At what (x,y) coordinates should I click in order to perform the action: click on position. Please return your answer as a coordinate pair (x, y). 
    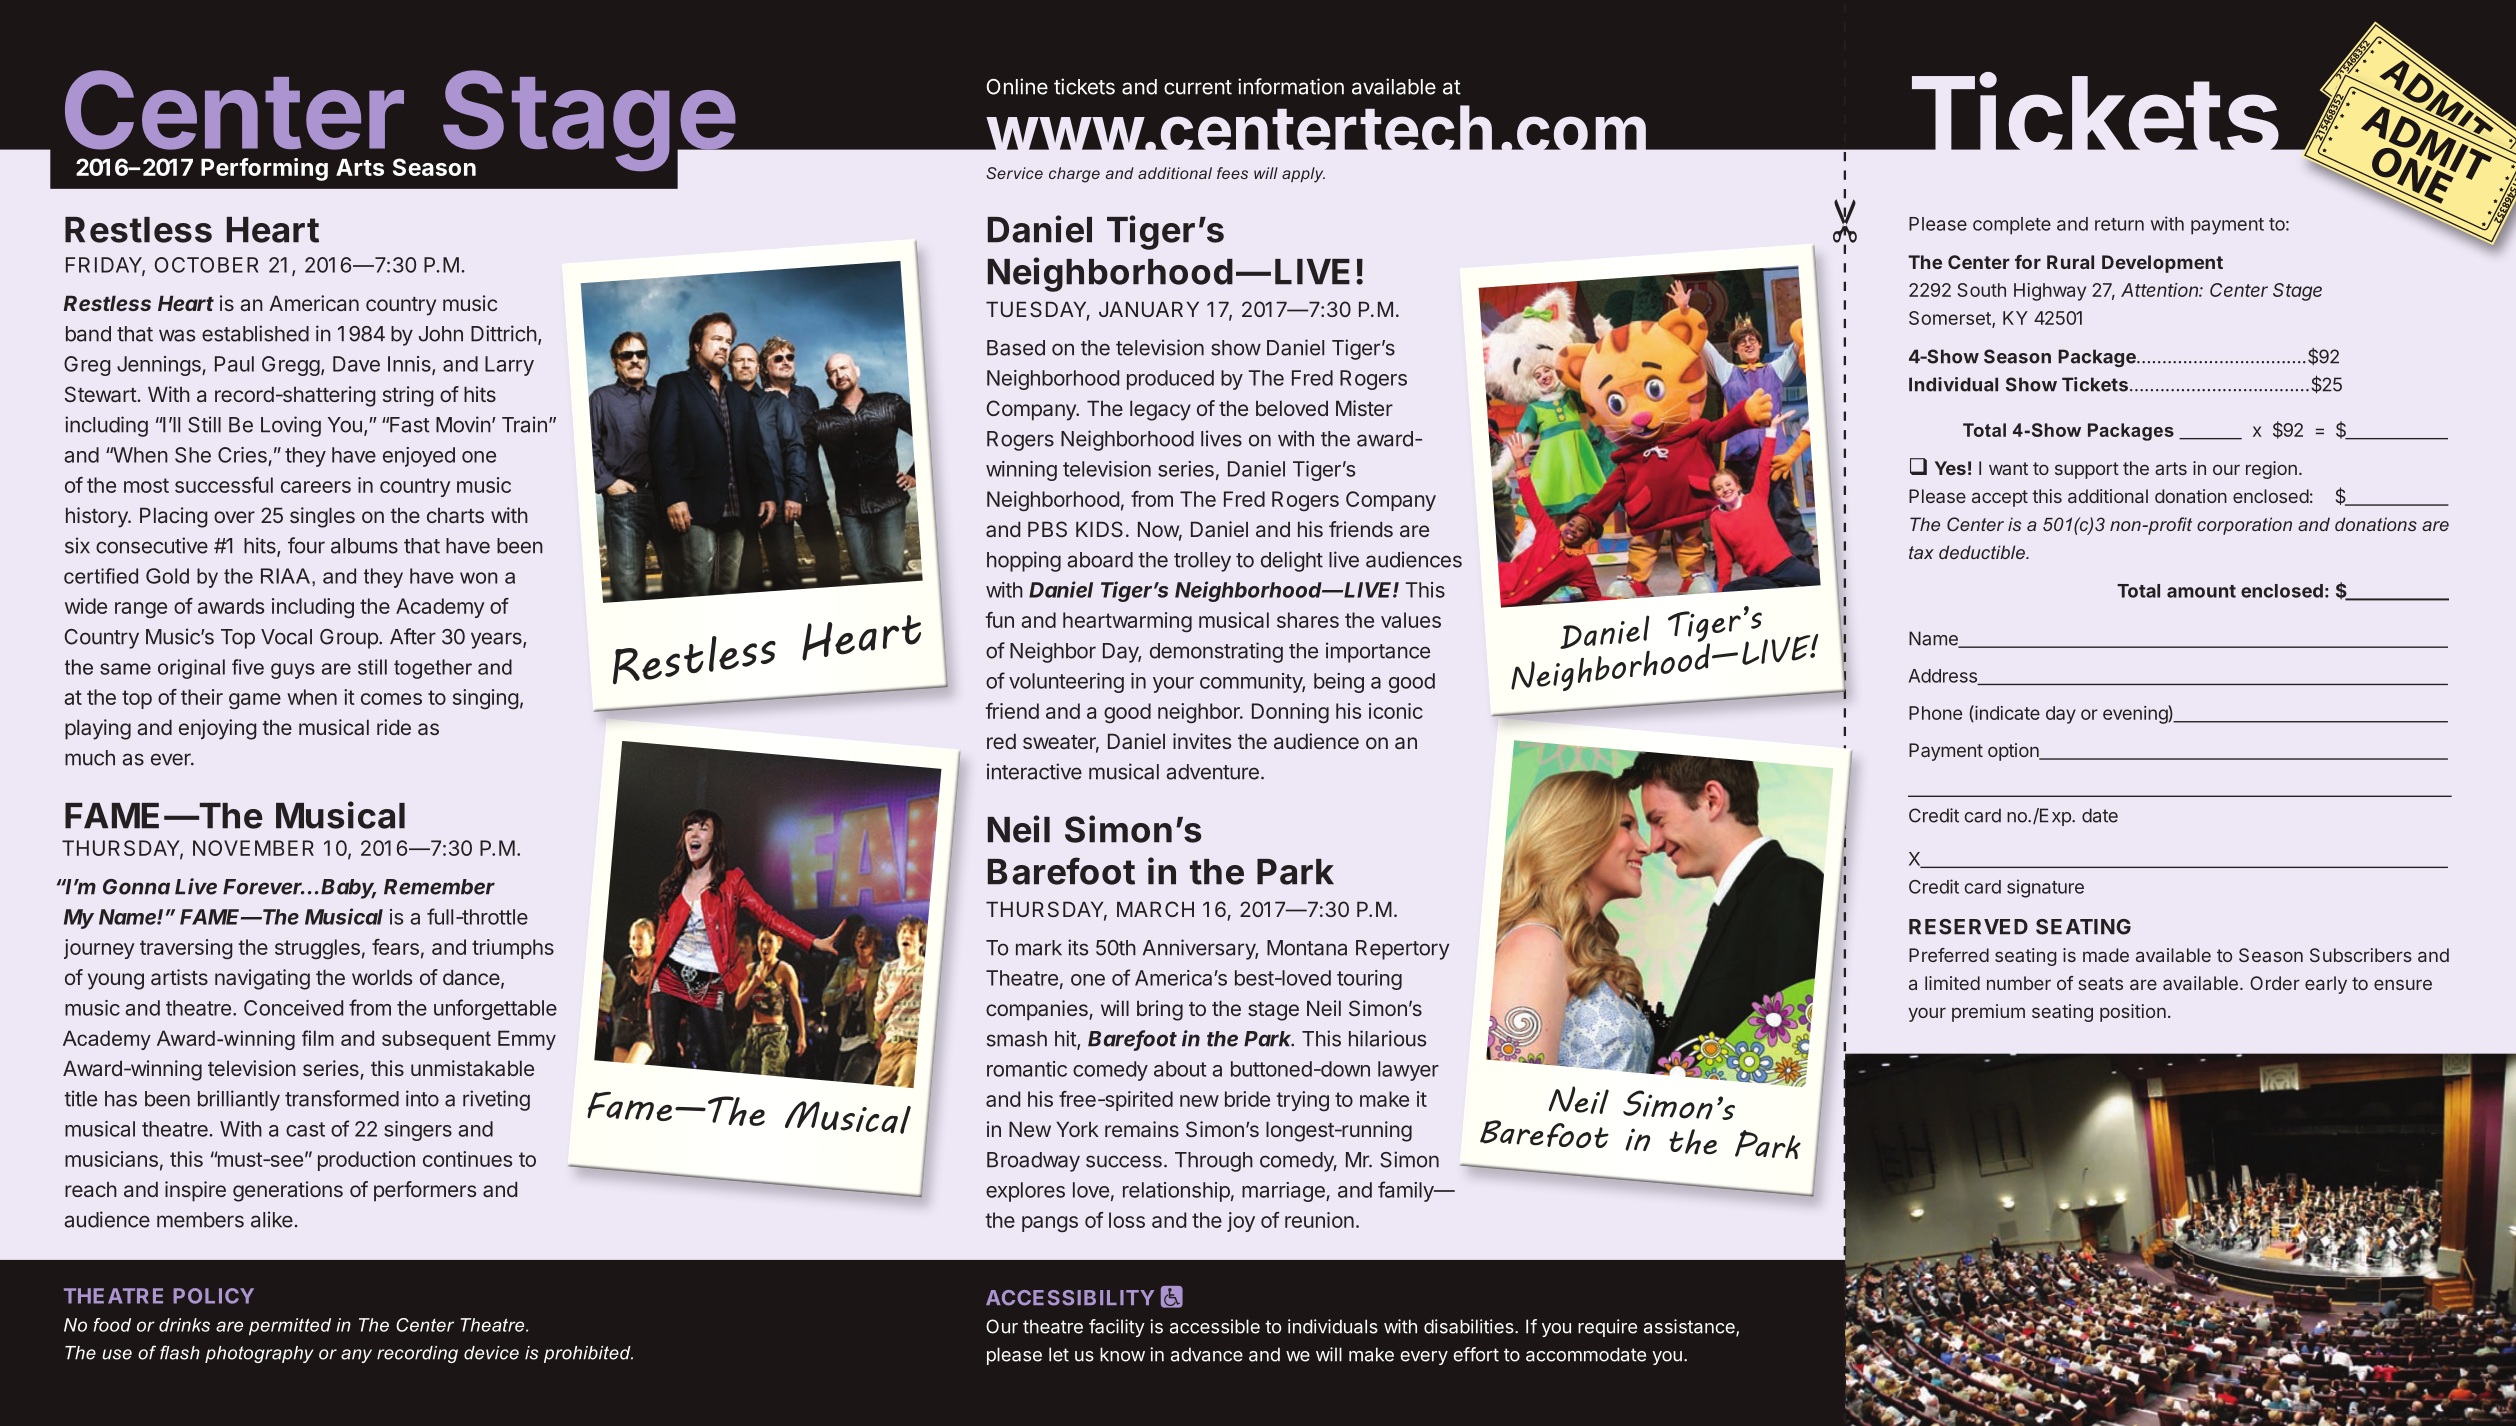
    Looking at the image, I should click on (2133, 1013).
